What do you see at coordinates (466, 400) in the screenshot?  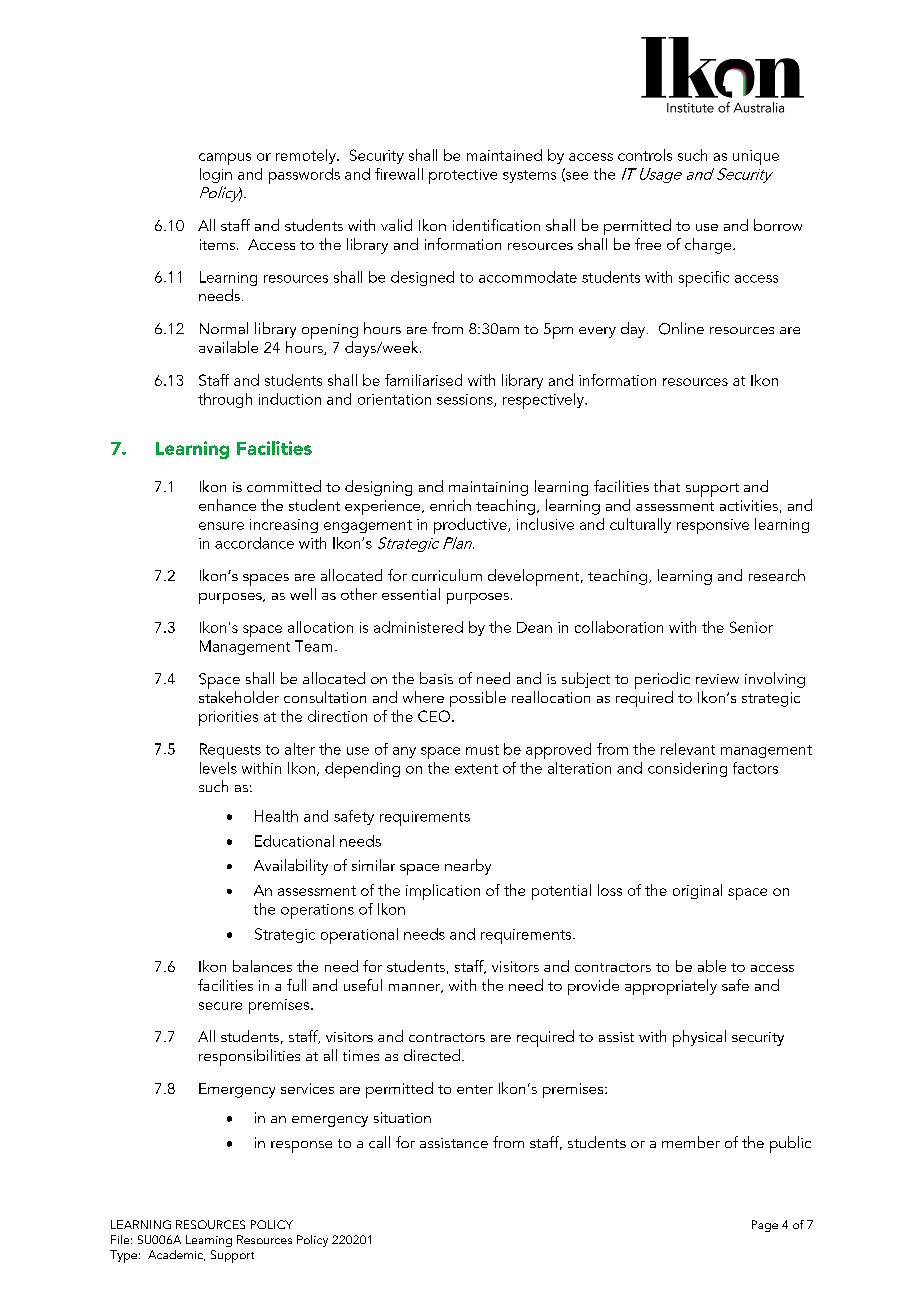 I see `sessions` at bounding box center [466, 400].
